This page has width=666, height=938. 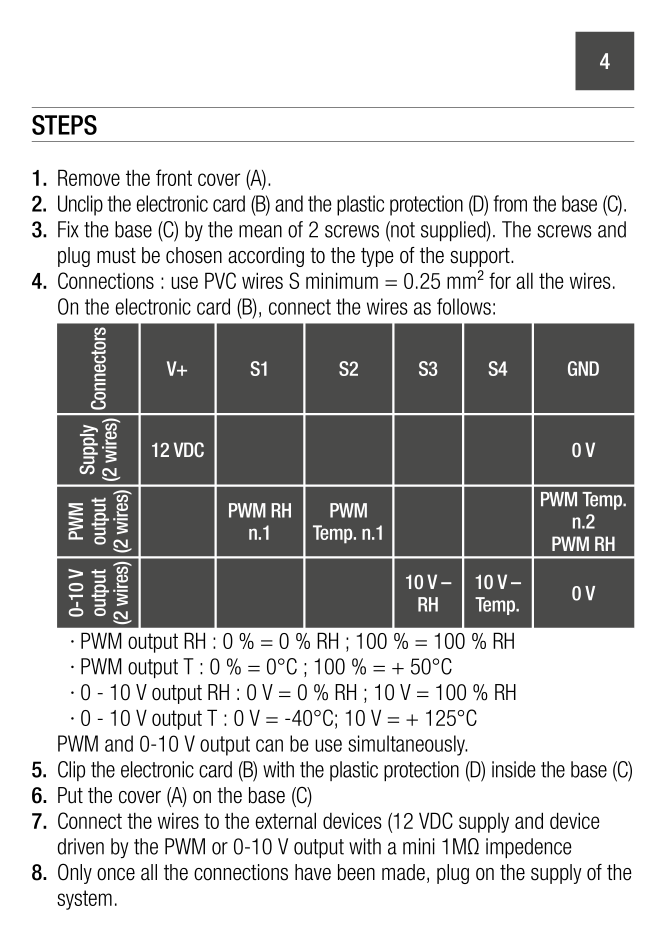 What do you see at coordinates (464, 306) in the page?
I see `follows` at bounding box center [464, 306].
